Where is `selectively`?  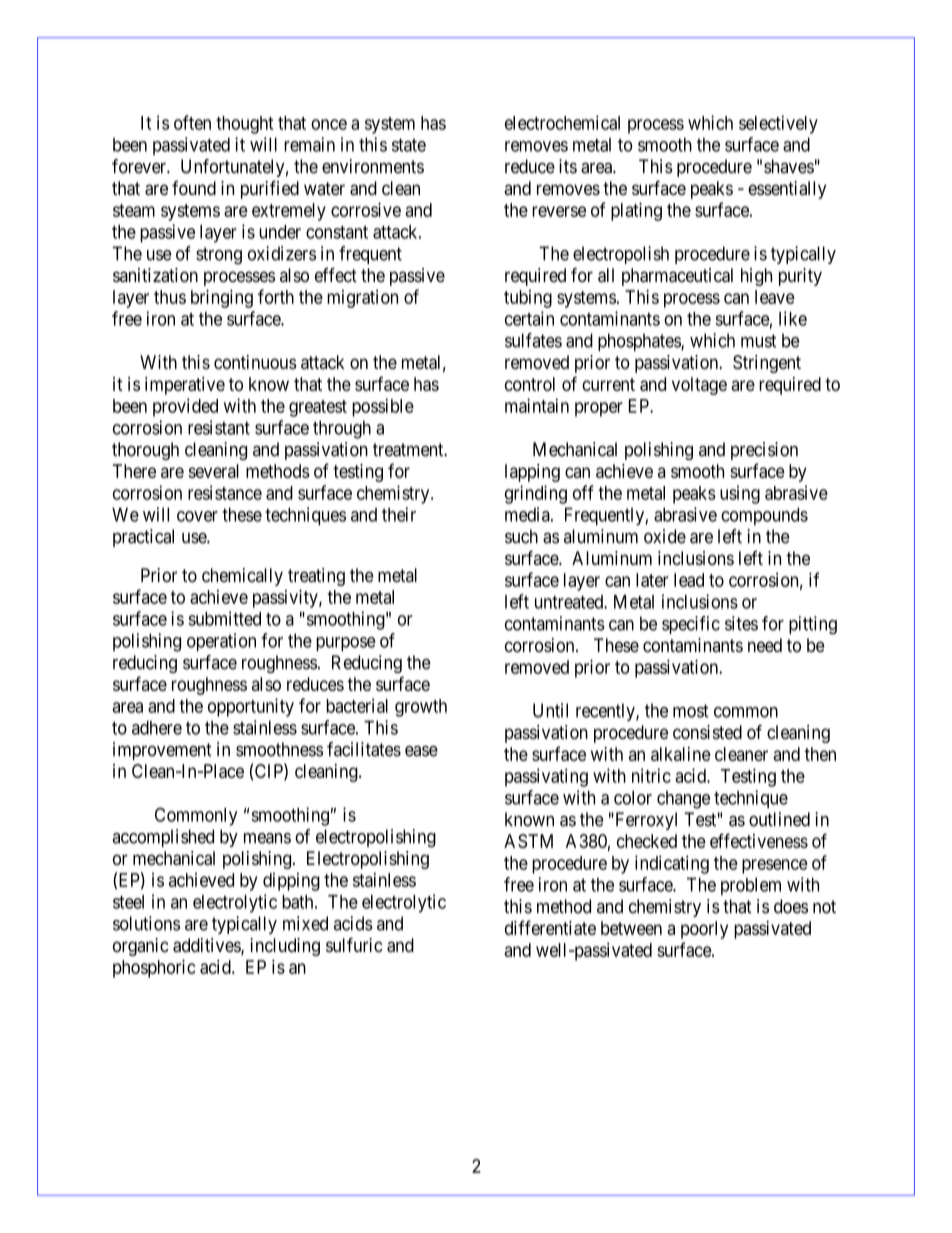
selectively is located at coordinates (778, 124).
